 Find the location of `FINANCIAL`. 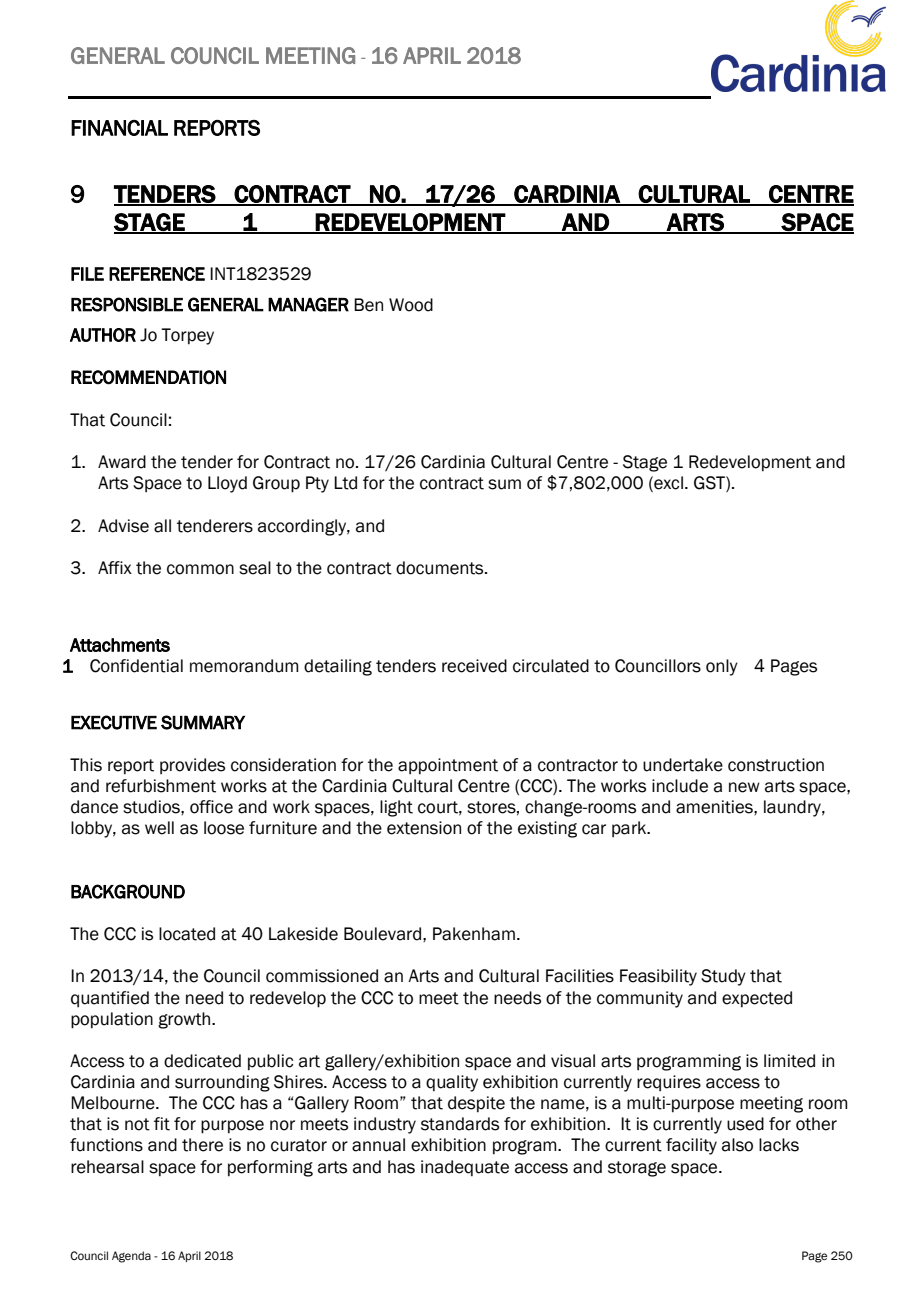

FINANCIAL is located at coordinates (119, 128).
